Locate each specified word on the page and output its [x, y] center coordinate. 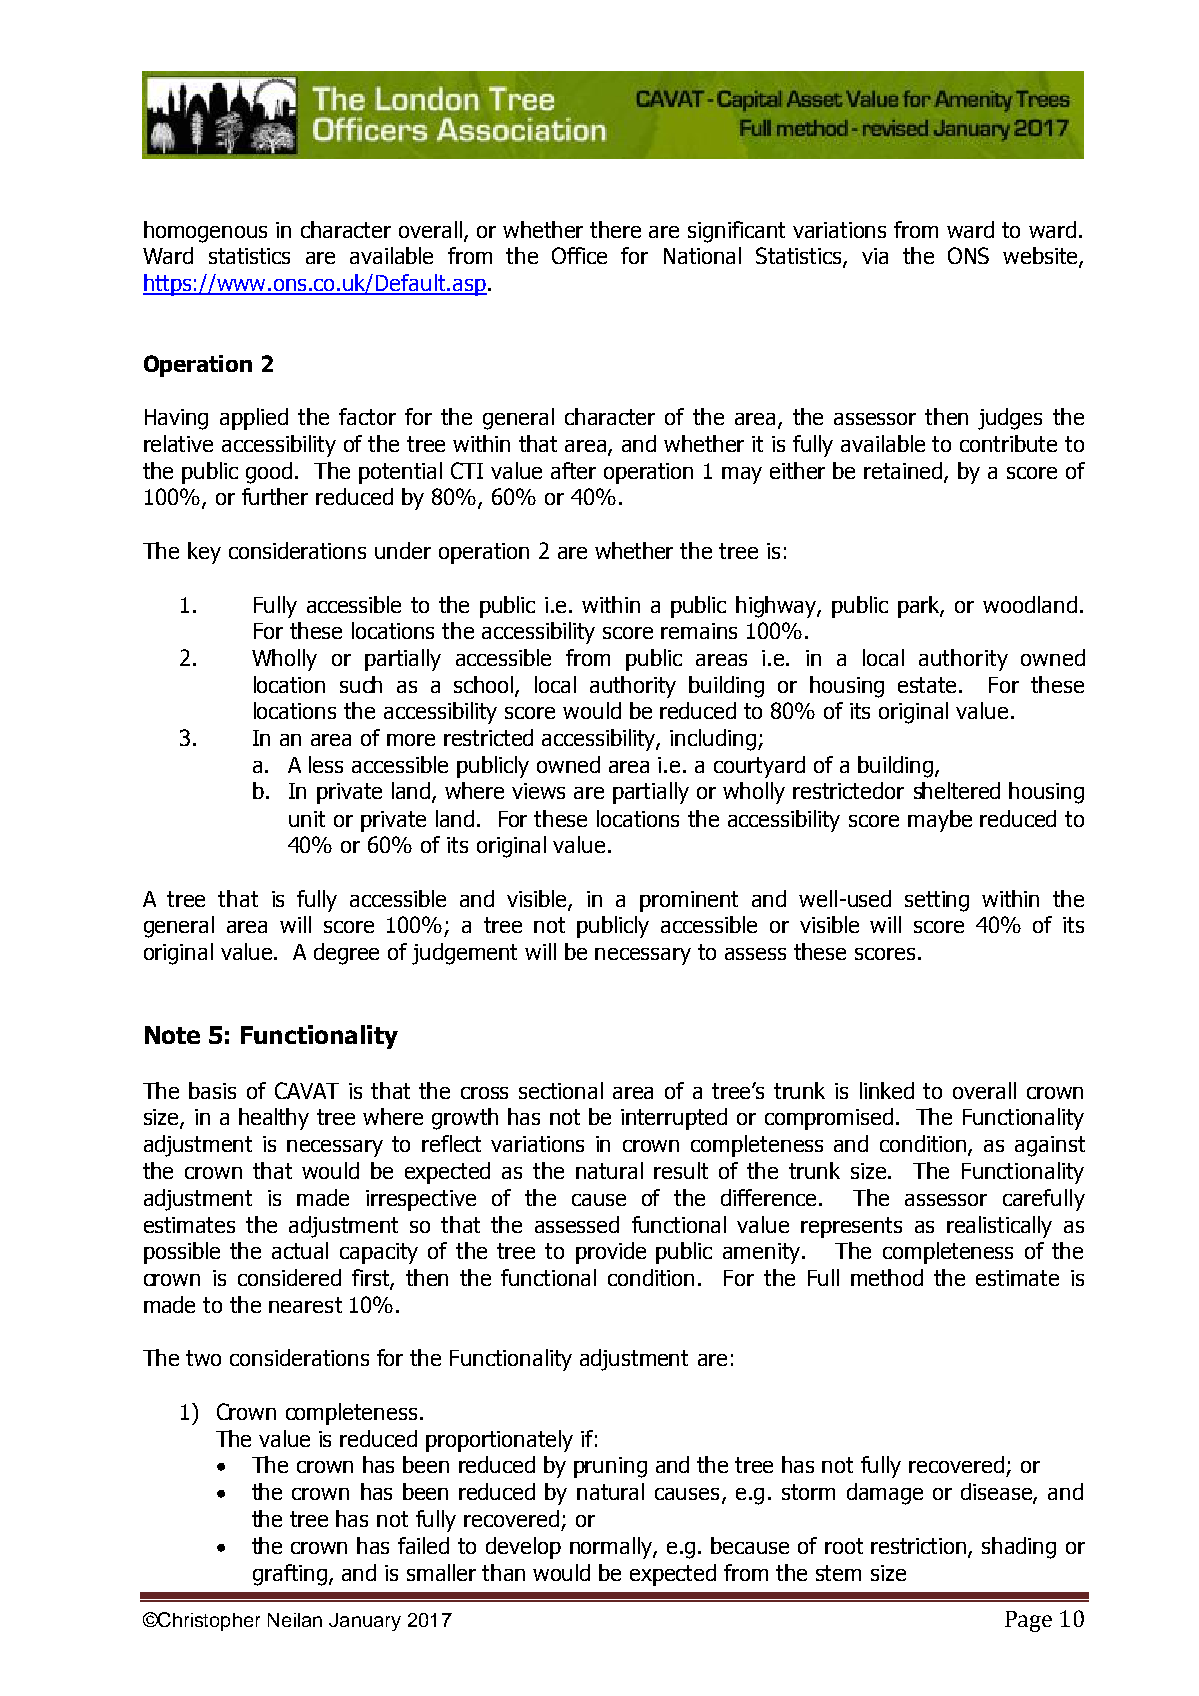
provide [611, 1253]
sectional [561, 1090]
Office [579, 255]
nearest [305, 1305]
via [875, 256]
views [538, 791]
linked [887, 1090]
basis [212, 1090]
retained [904, 471]
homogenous [205, 232]
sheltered [957, 790]
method [887, 1277]
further [275, 496]
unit [307, 819]
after [573, 470]
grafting [290, 1575]
